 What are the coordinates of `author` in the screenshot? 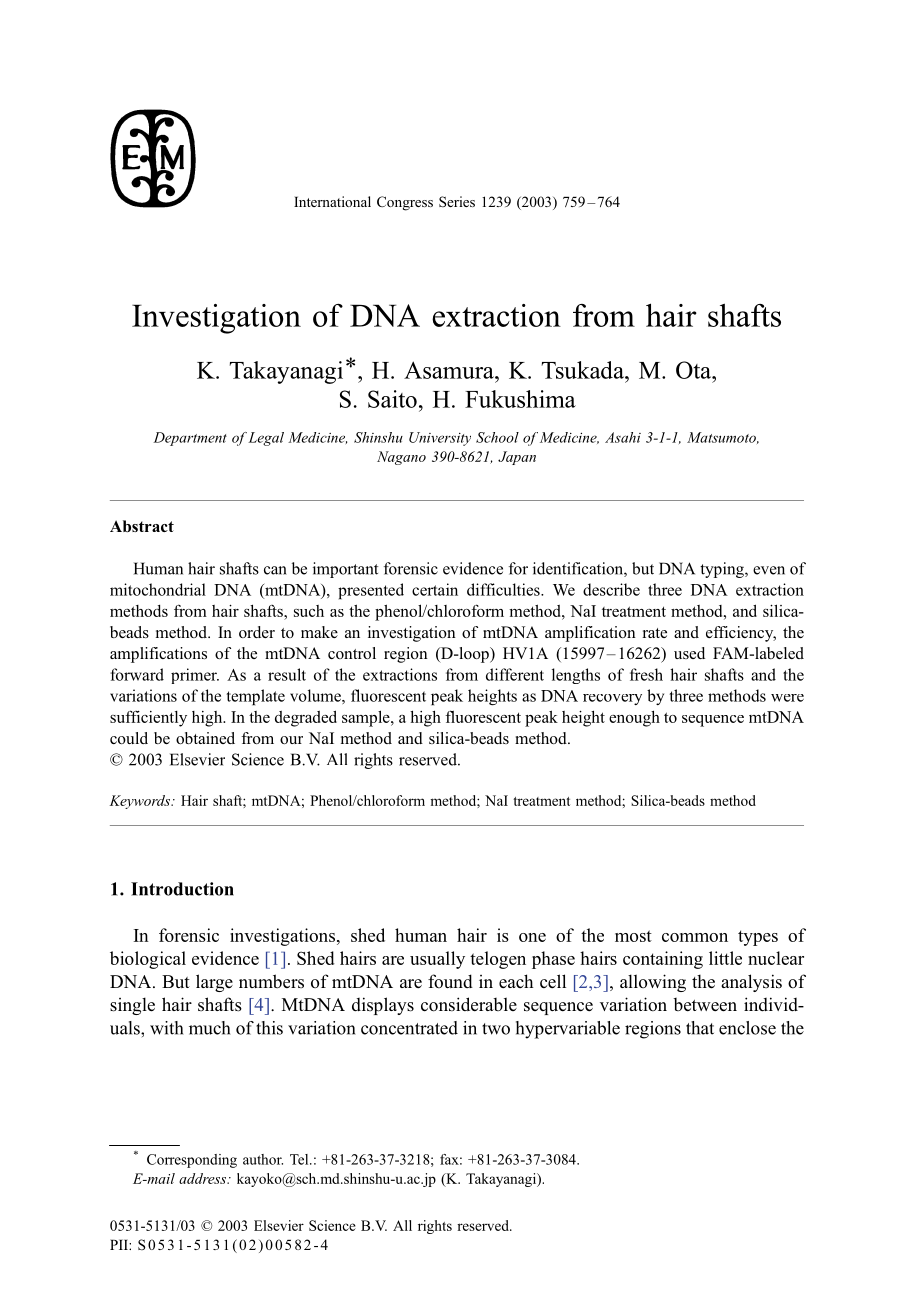 It's located at (263, 1159).
